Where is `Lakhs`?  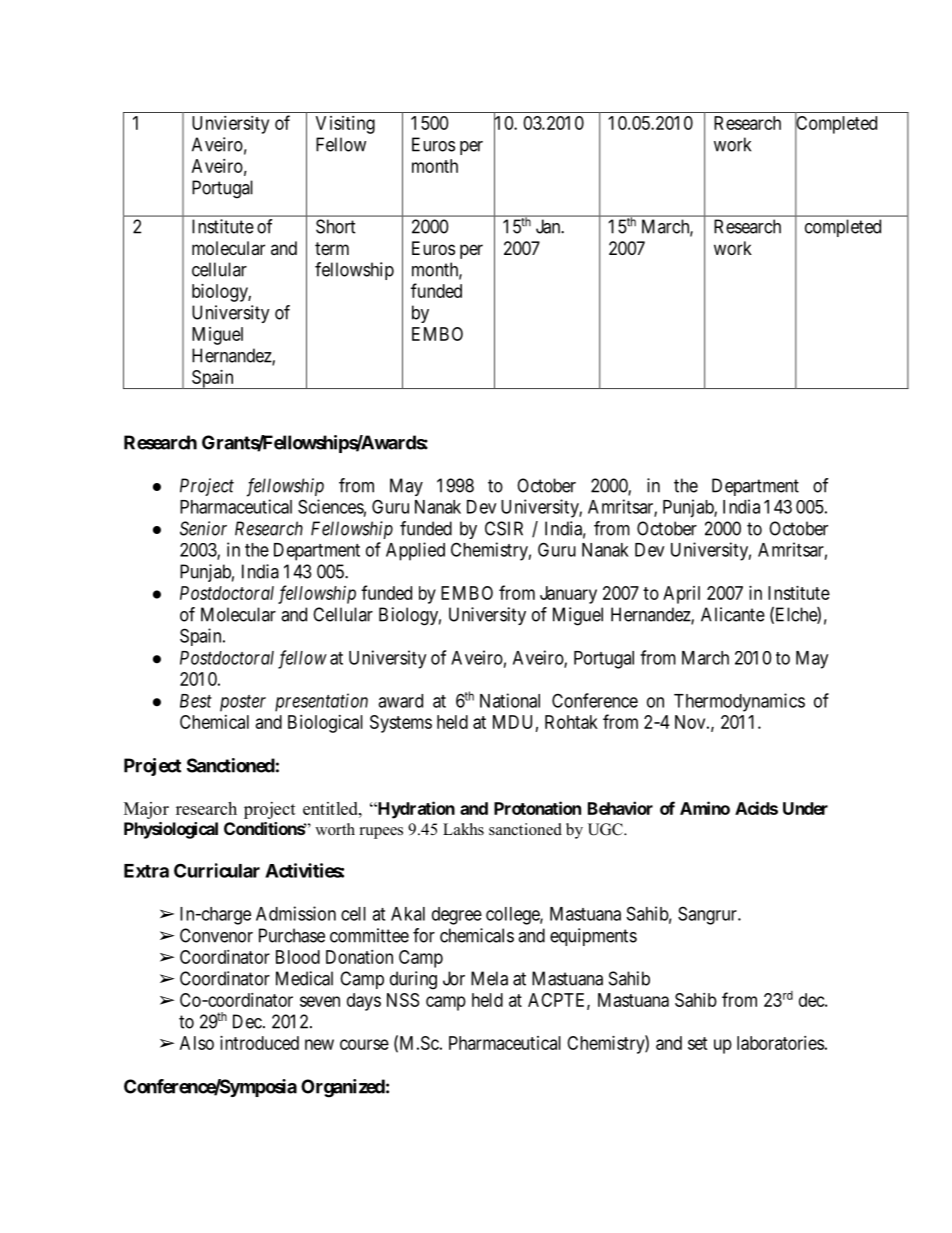
Lakhs is located at coordinates (463, 829).
